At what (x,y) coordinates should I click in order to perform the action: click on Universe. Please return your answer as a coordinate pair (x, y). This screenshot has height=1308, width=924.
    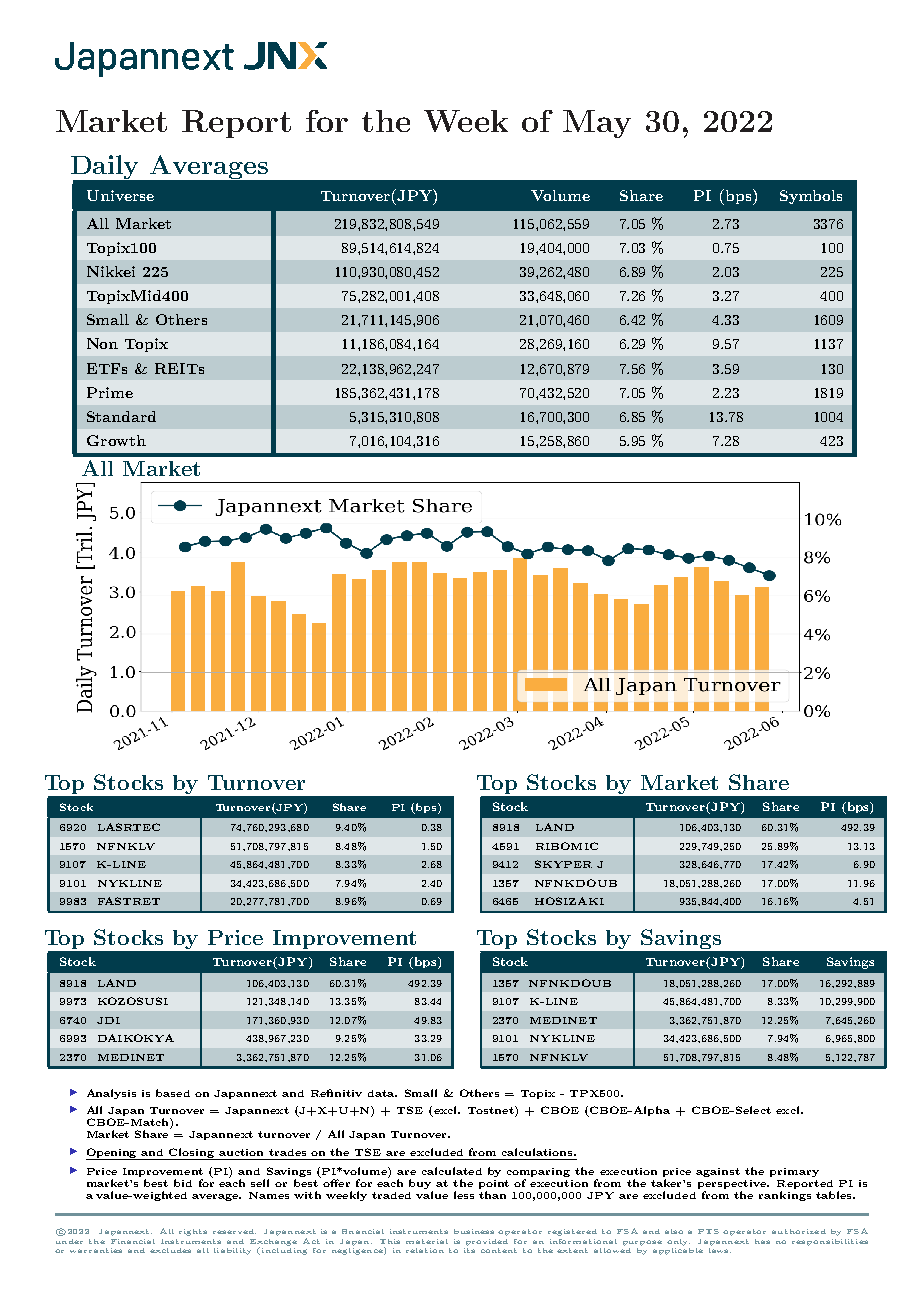
    Looking at the image, I should click on (120, 195).
